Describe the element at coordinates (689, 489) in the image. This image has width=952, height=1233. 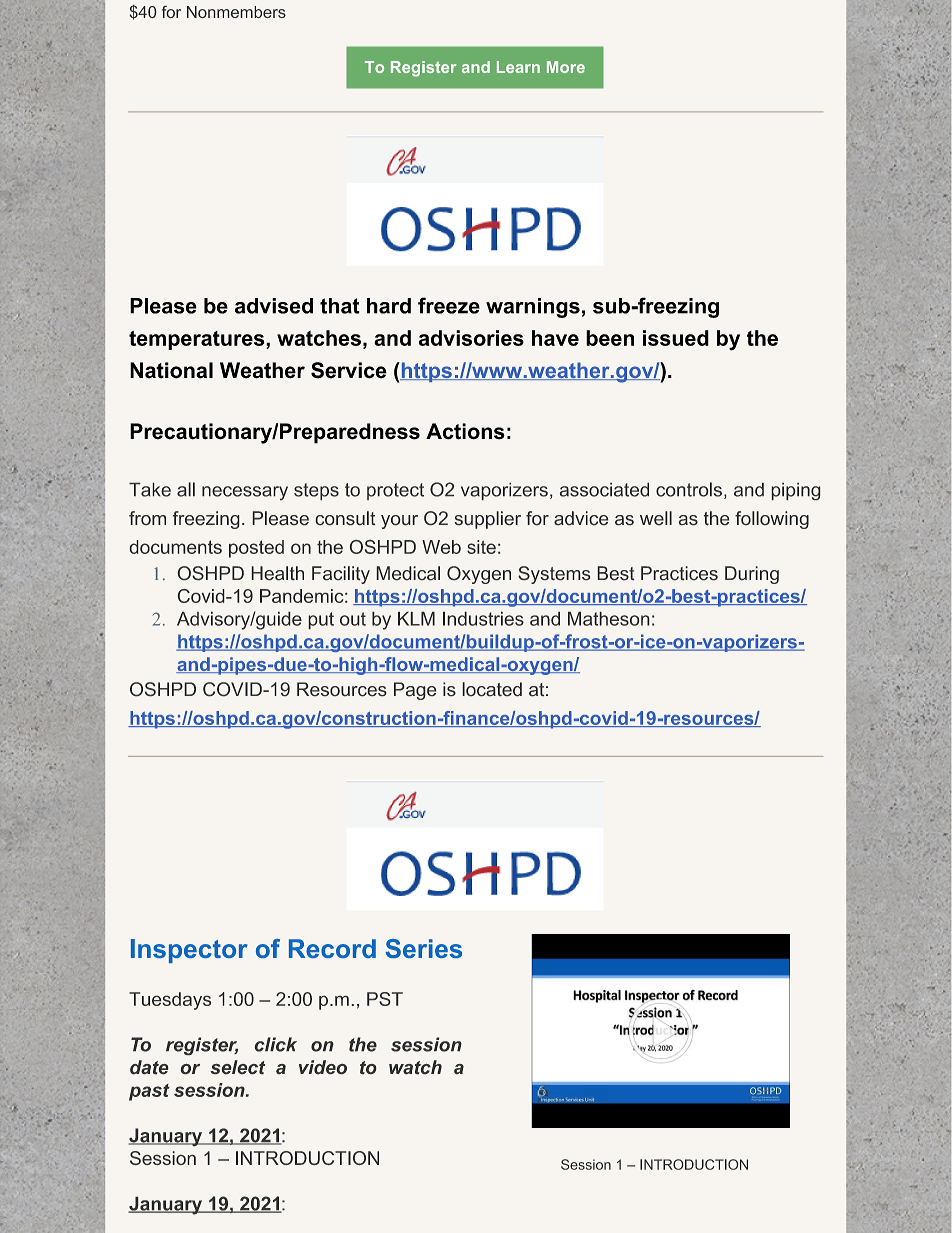
I see `controls` at that location.
